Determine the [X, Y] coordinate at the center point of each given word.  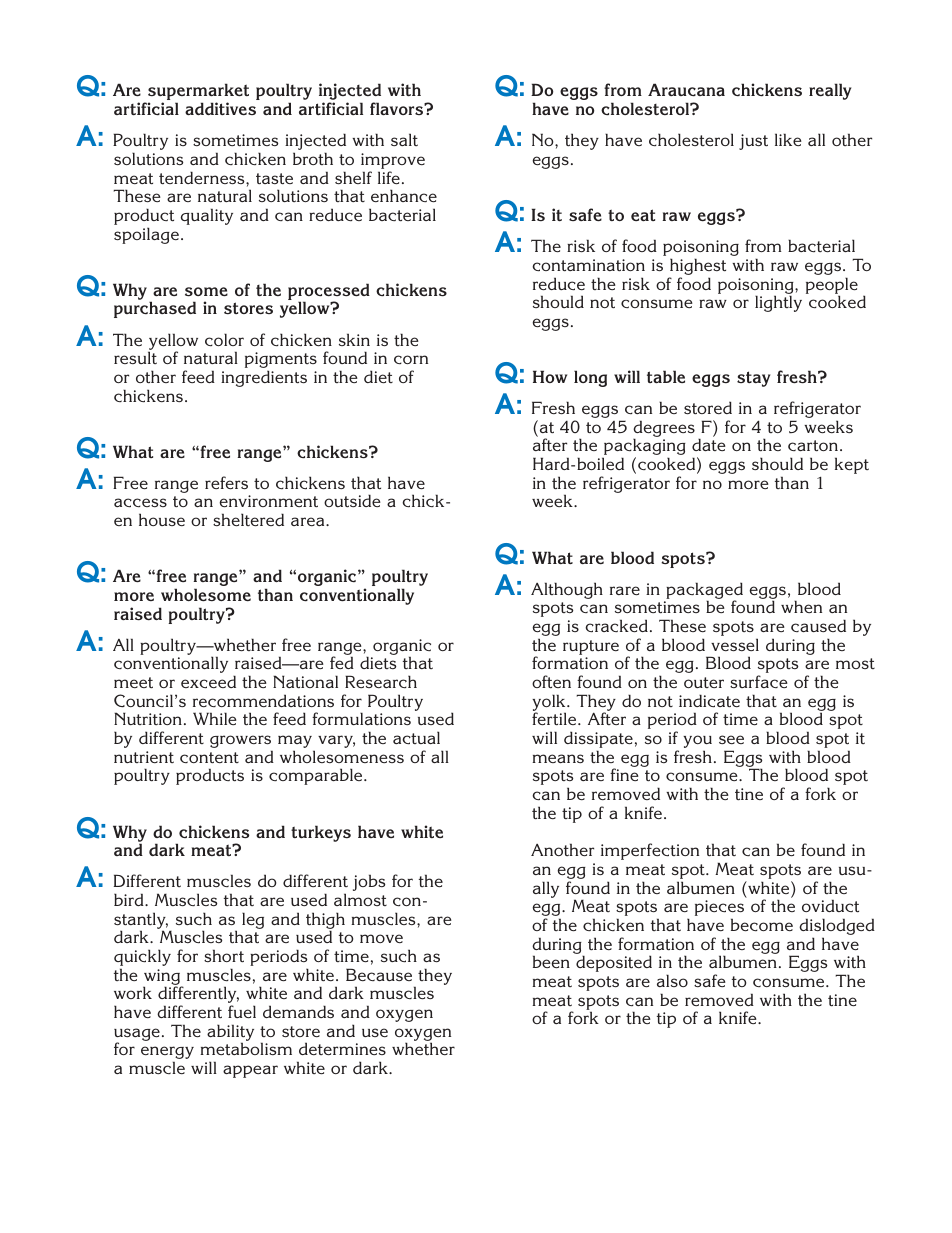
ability [230, 1034]
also [672, 980]
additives [220, 108]
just [753, 142]
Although [567, 590]
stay [753, 379]
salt [404, 139]
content [209, 757]
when [801, 606]
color [224, 339]
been [551, 962]
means [558, 758]
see [731, 739]
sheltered [248, 520]
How [550, 376]
